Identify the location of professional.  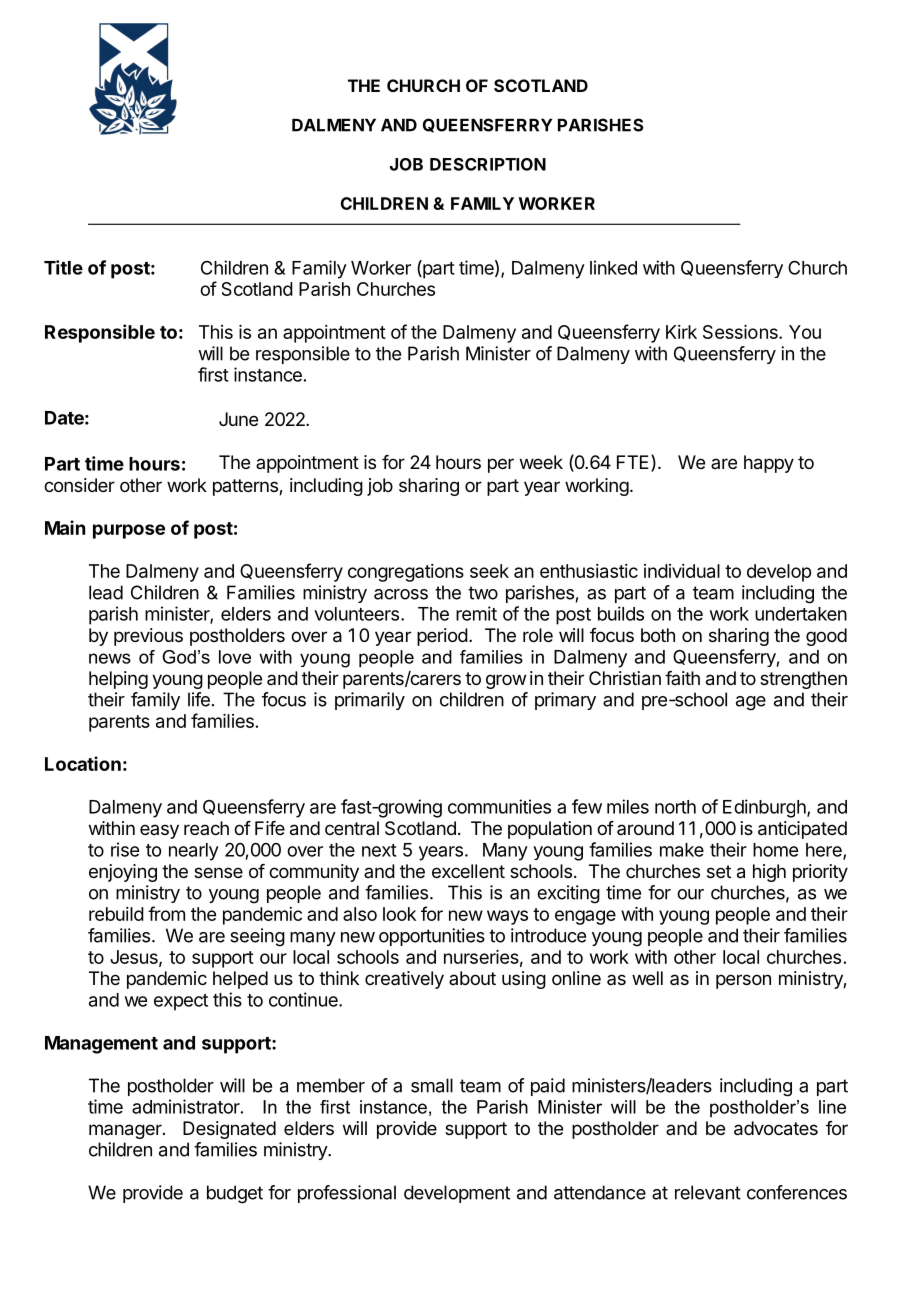
(347, 1194).
